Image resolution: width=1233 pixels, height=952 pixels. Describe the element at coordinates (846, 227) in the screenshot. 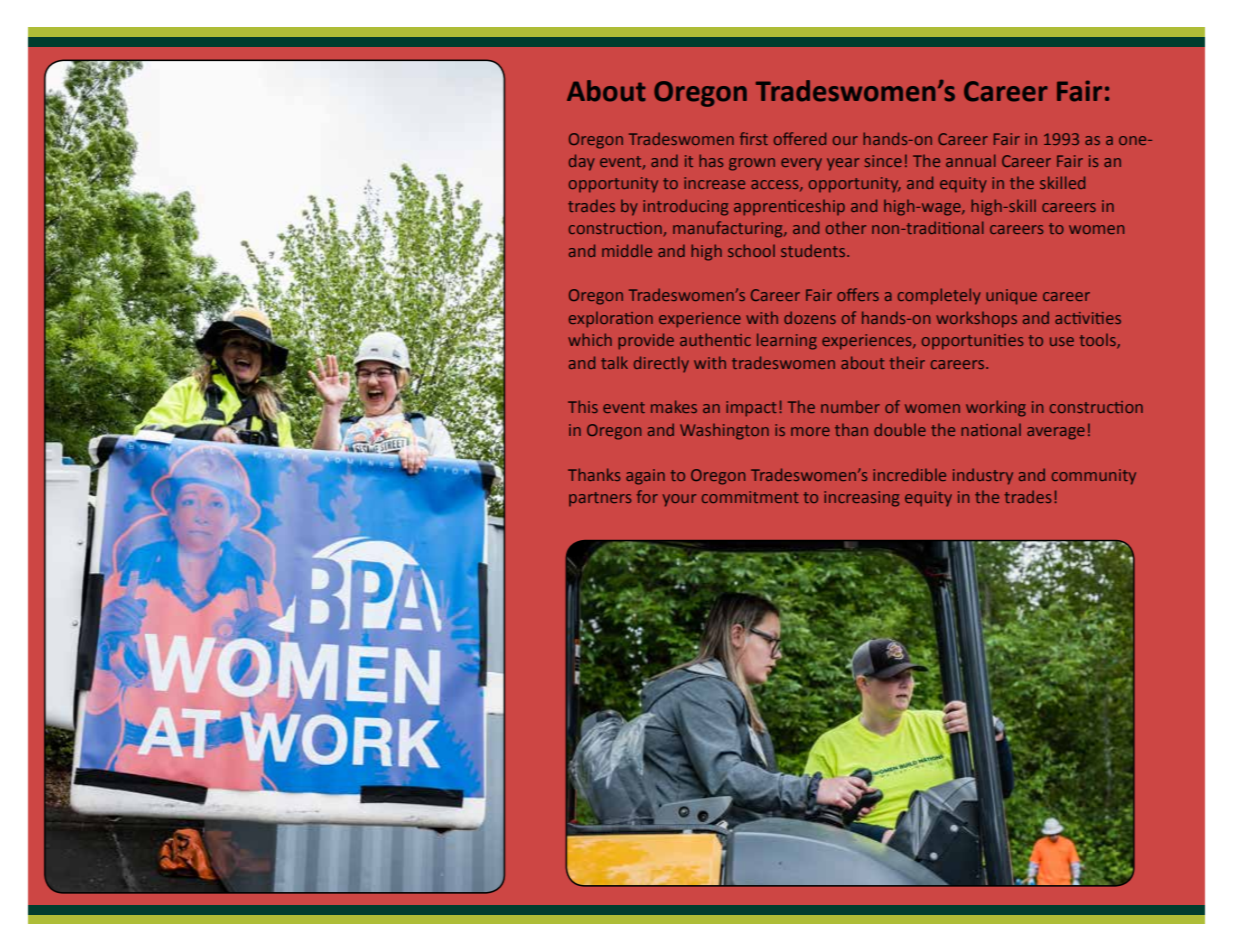

I see `other` at that location.
